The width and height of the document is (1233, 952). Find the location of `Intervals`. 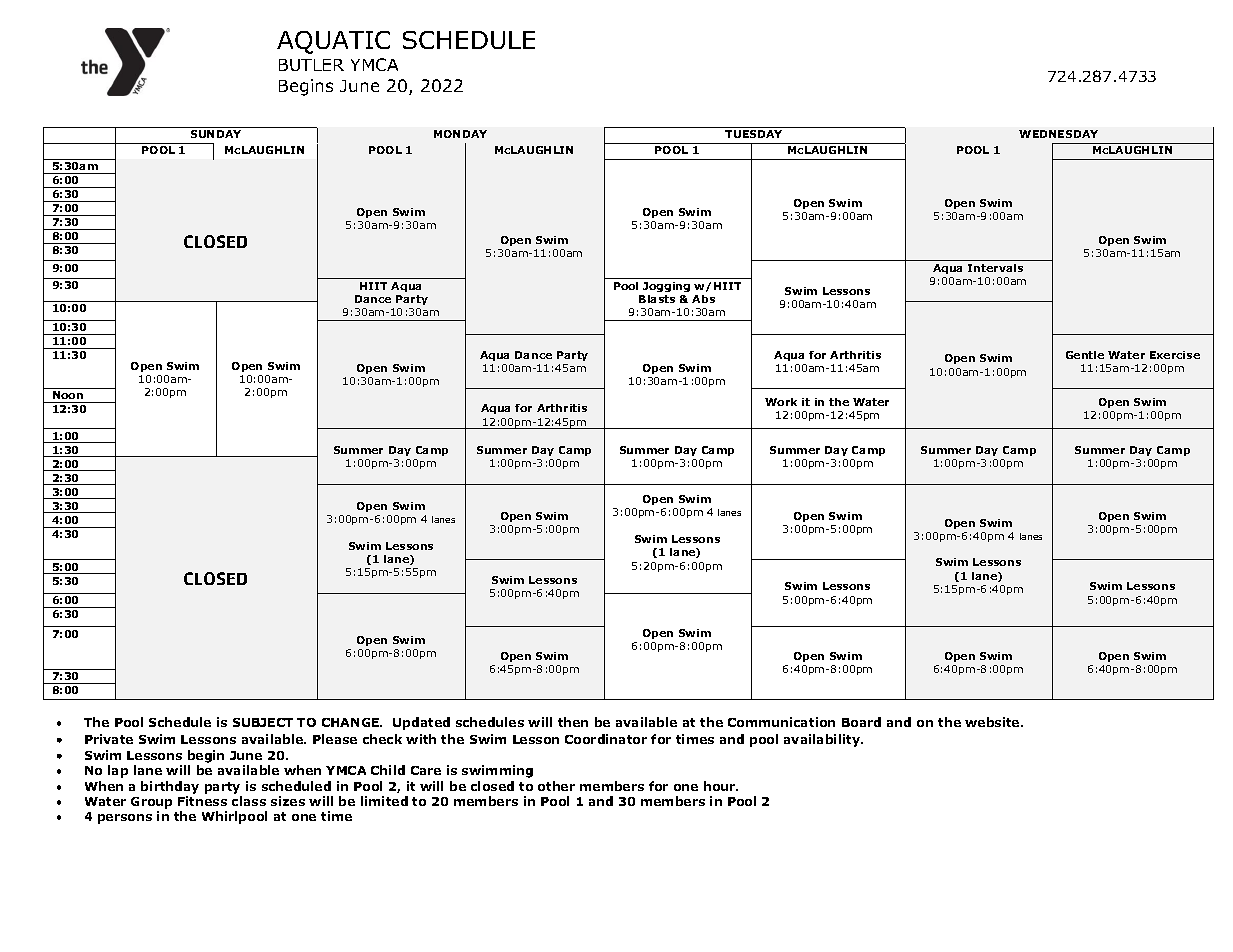

Intervals is located at coordinates (995, 268).
